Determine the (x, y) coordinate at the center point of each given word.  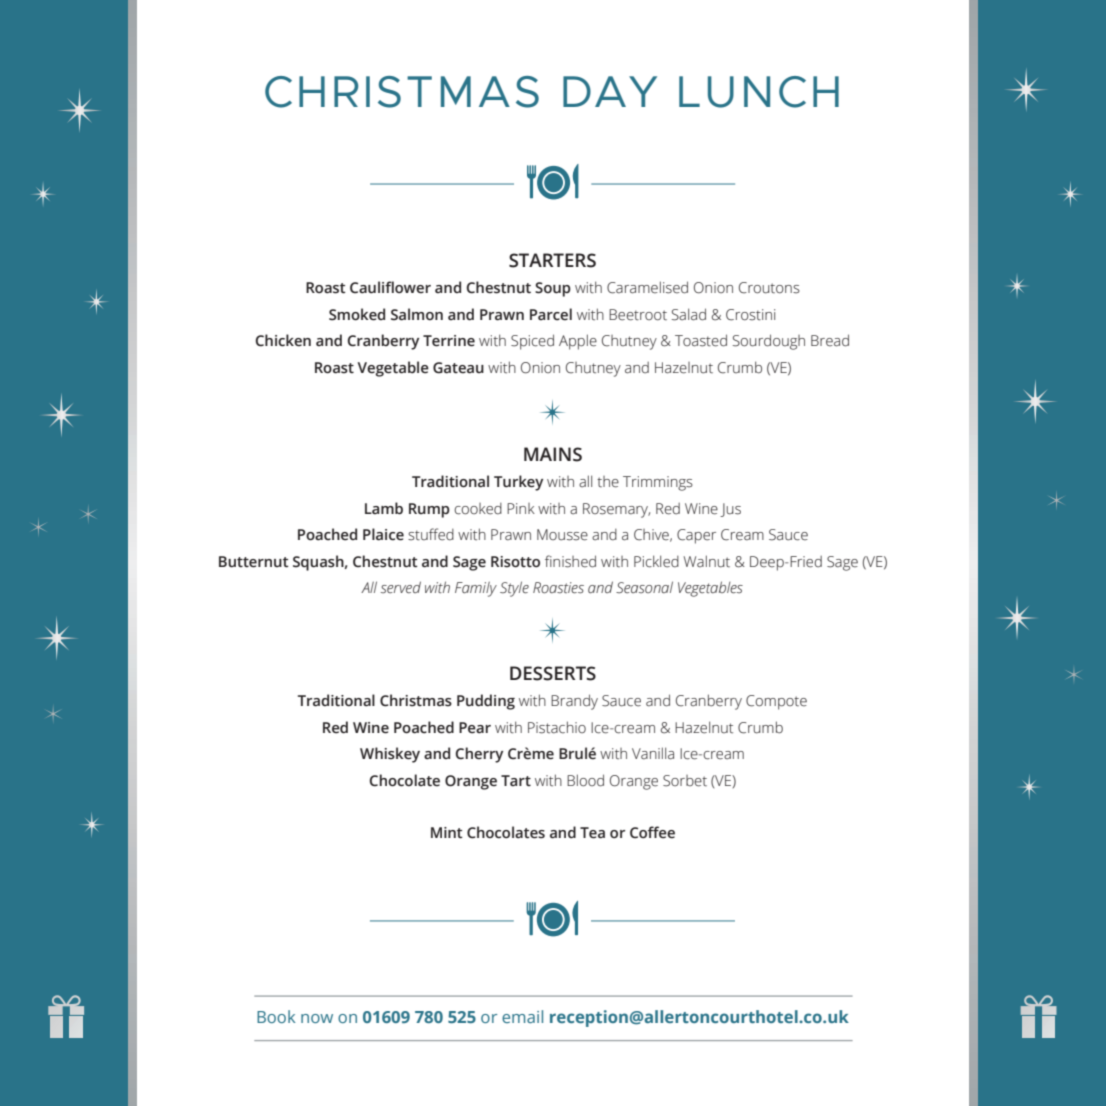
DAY (610, 91)
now (317, 1018)
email (522, 1016)
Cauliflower (390, 287)
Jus (730, 510)
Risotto (515, 562)
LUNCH (759, 92)
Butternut (254, 562)
